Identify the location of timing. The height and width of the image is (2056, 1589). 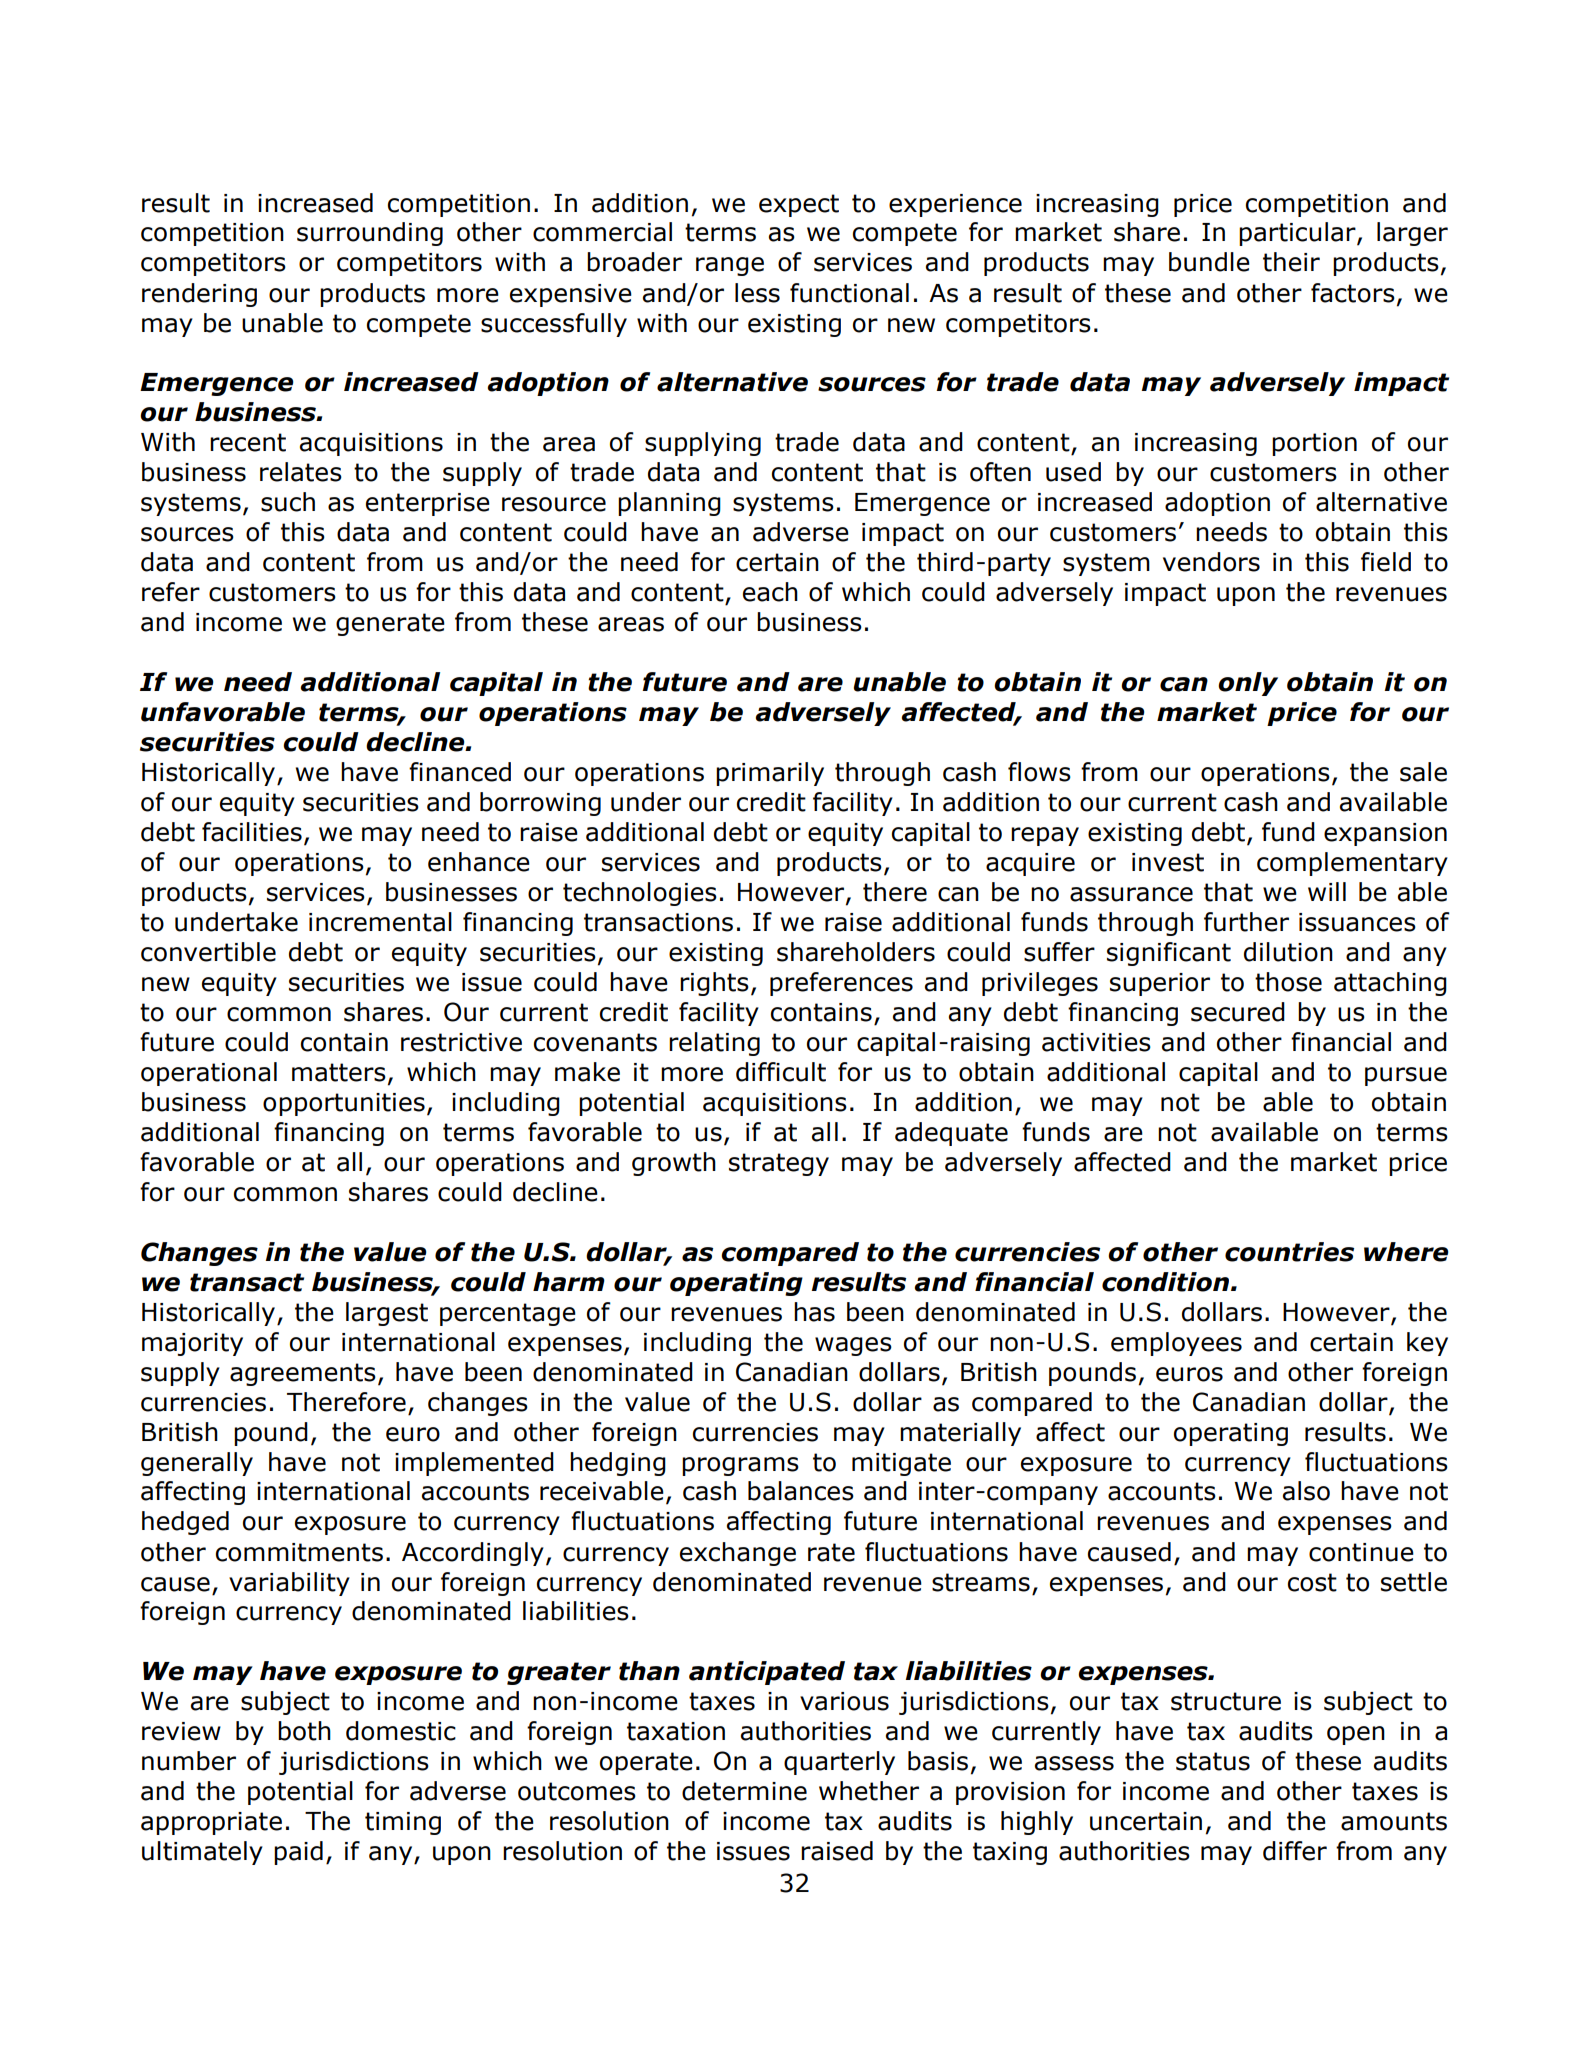
(403, 1823).
